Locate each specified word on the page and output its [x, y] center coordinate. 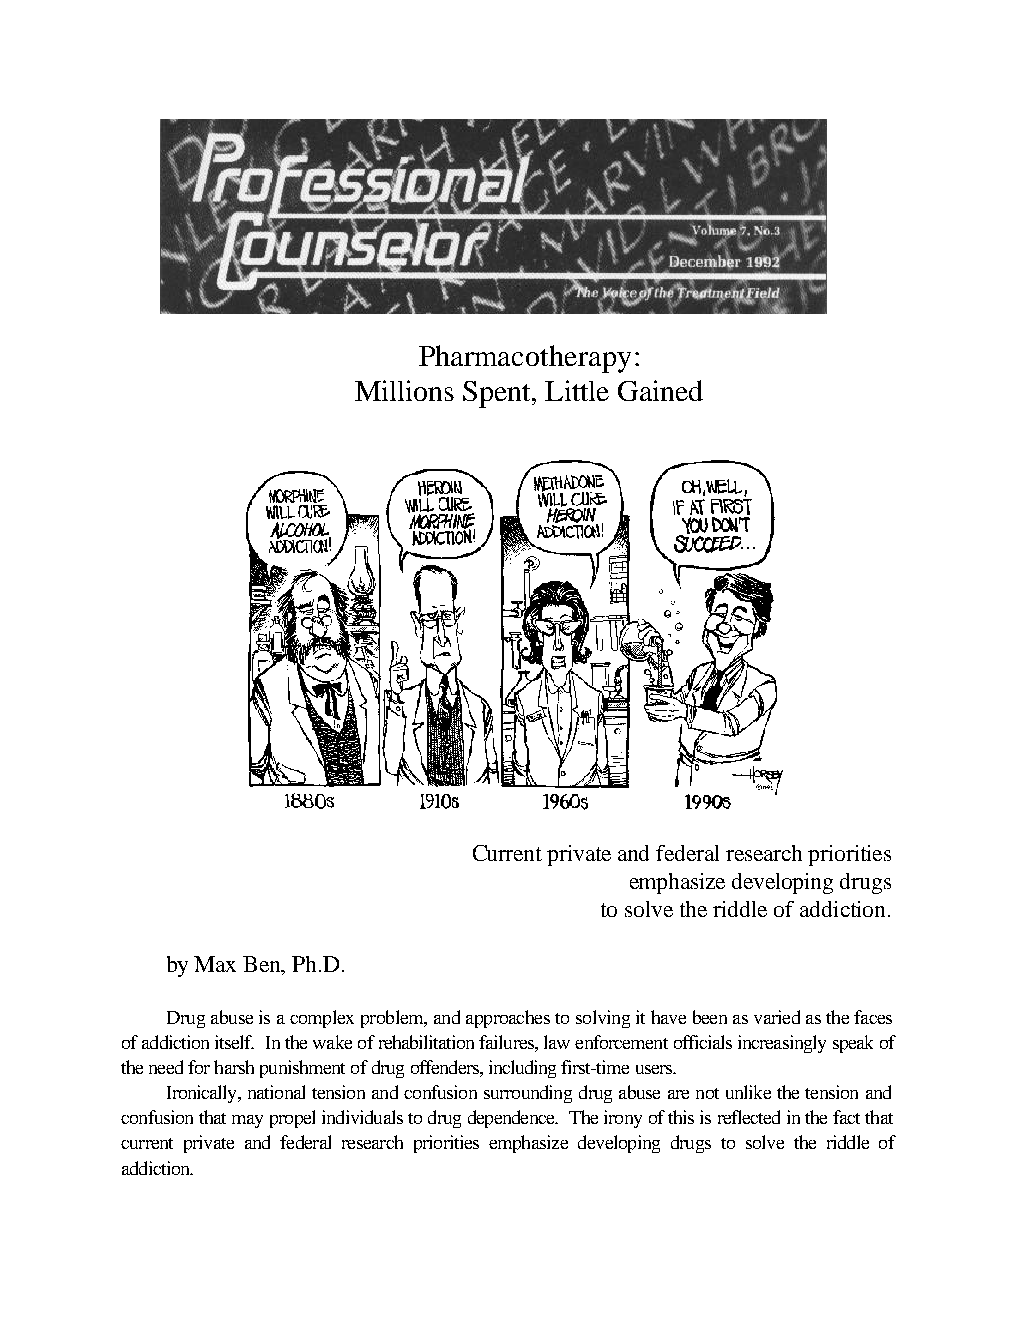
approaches [508, 1019]
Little [577, 390]
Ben [263, 965]
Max [215, 964]
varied [777, 1017]
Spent [498, 394]
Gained [660, 390]
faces [873, 1017]
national [276, 1092]
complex [322, 1019]
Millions [404, 390]
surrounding [528, 1094]
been [710, 1017]
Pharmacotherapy [525, 359]
